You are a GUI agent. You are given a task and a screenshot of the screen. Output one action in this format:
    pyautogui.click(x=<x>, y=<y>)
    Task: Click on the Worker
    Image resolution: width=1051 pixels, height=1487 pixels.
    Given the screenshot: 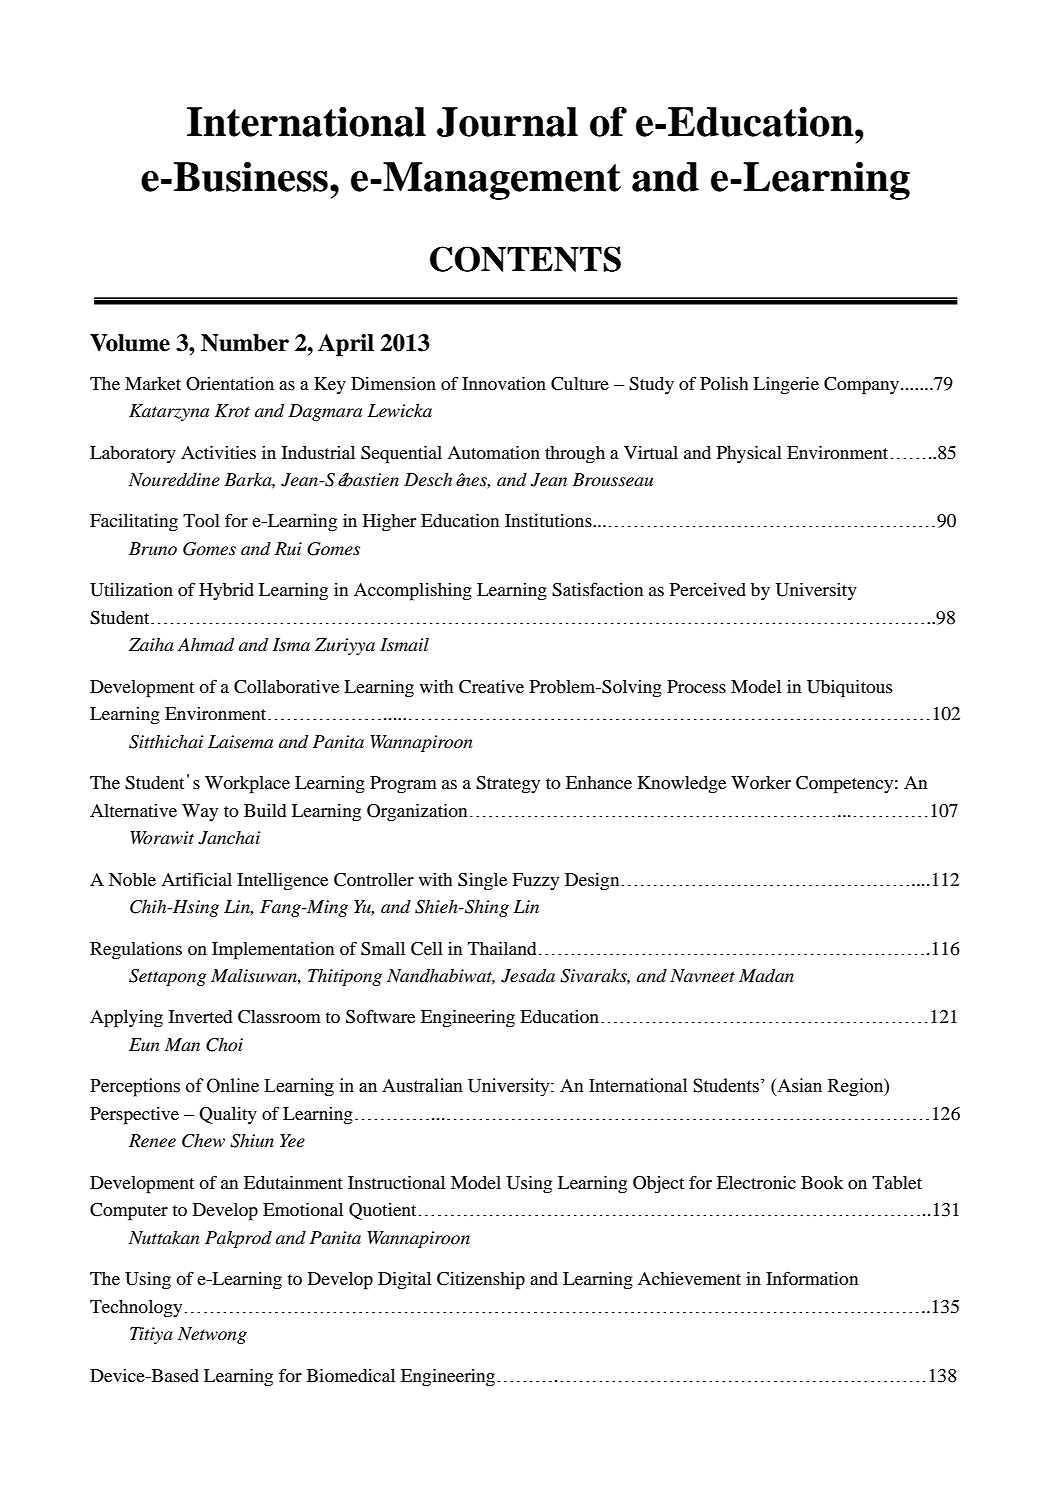 What is the action you would take?
    pyautogui.click(x=761, y=782)
